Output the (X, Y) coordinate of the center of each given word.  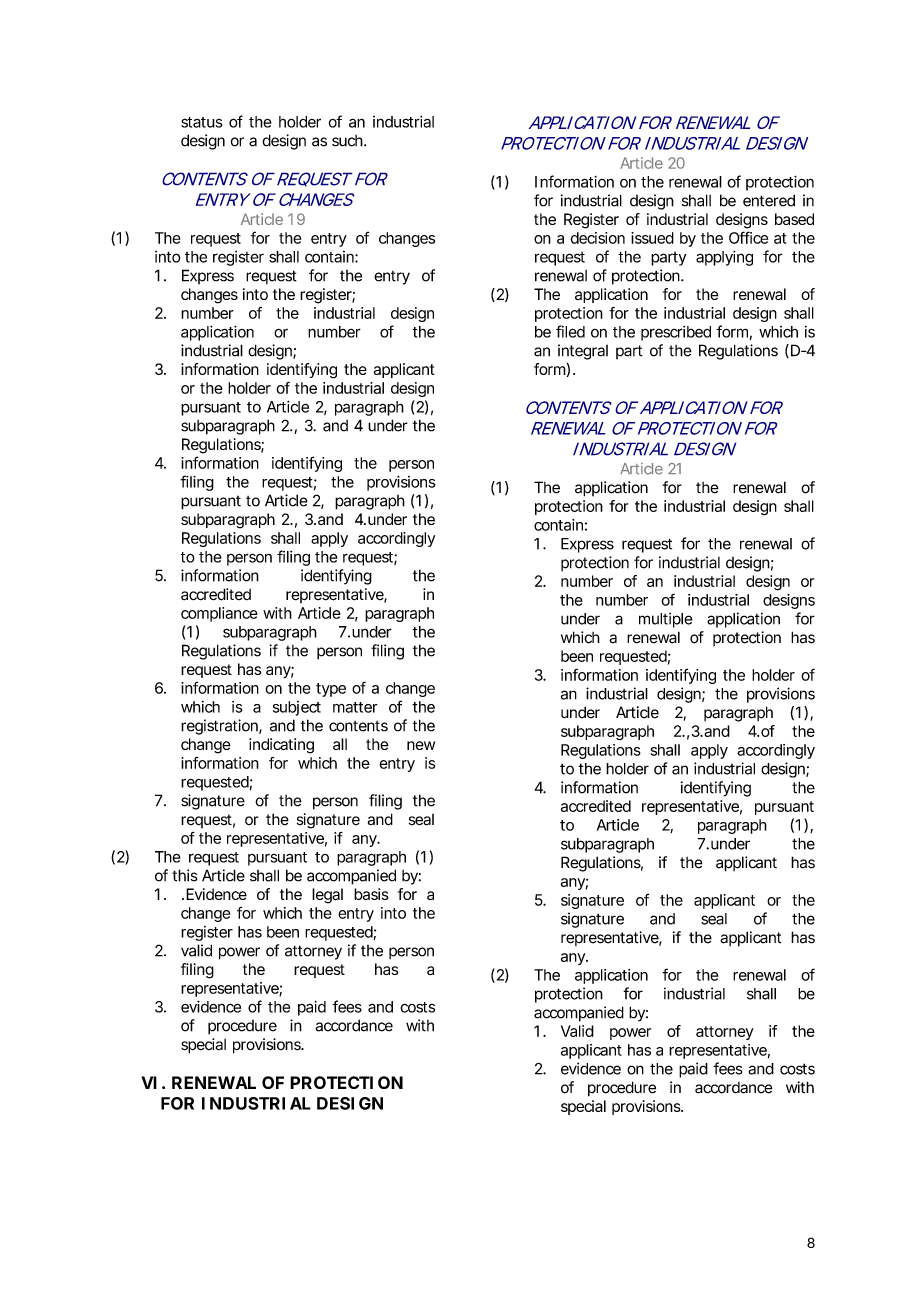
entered (769, 200)
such (348, 141)
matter (355, 707)
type (331, 690)
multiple (666, 620)
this (185, 875)
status (201, 122)
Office (748, 237)
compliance (219, 614)
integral (583, 352)
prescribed (676, 333)
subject (297, 708)
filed (570, 331)
